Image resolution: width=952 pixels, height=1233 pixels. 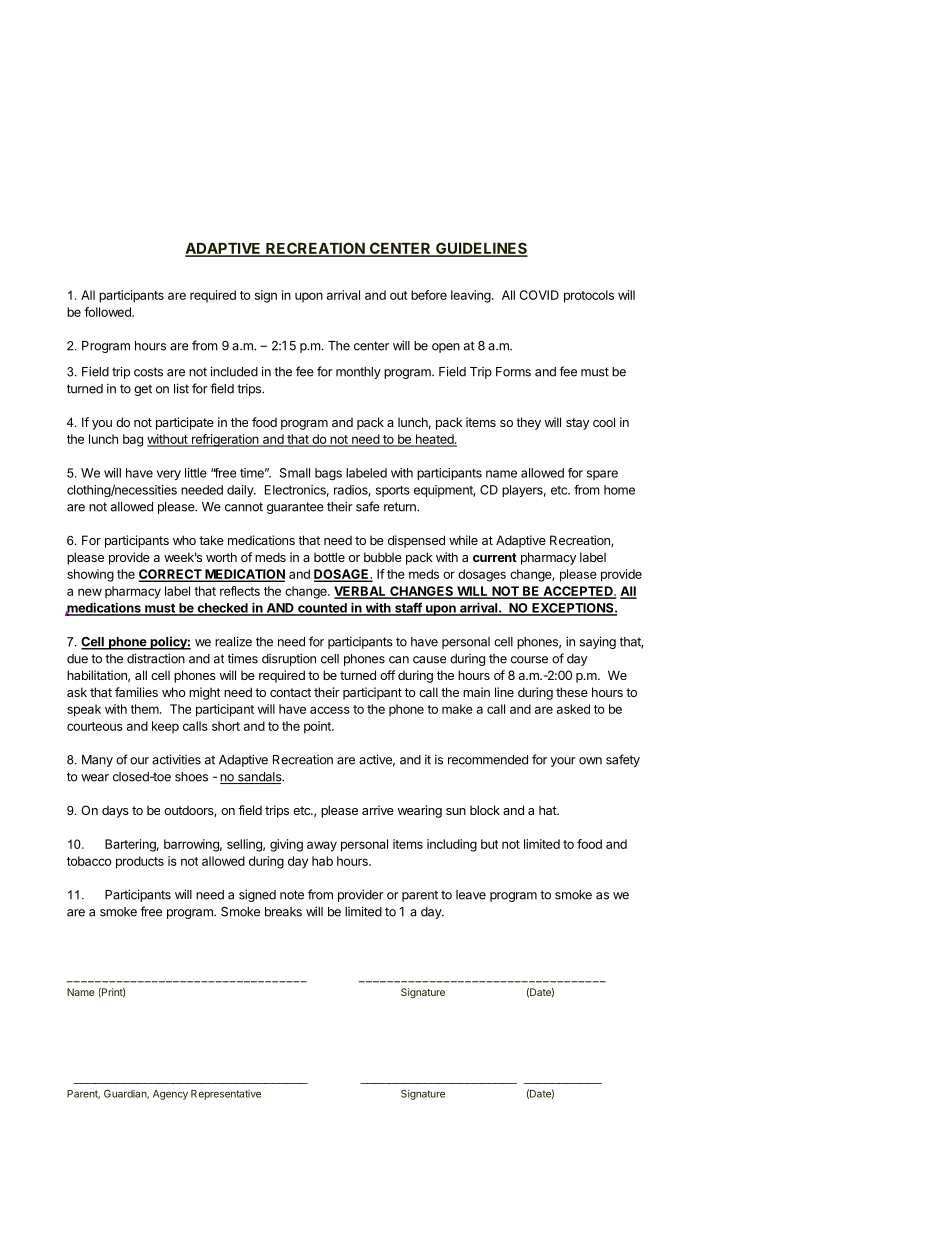 What do you see at coordinates (358, 373) in the image?
I see `monthly` at bounding box center [358, 373].
